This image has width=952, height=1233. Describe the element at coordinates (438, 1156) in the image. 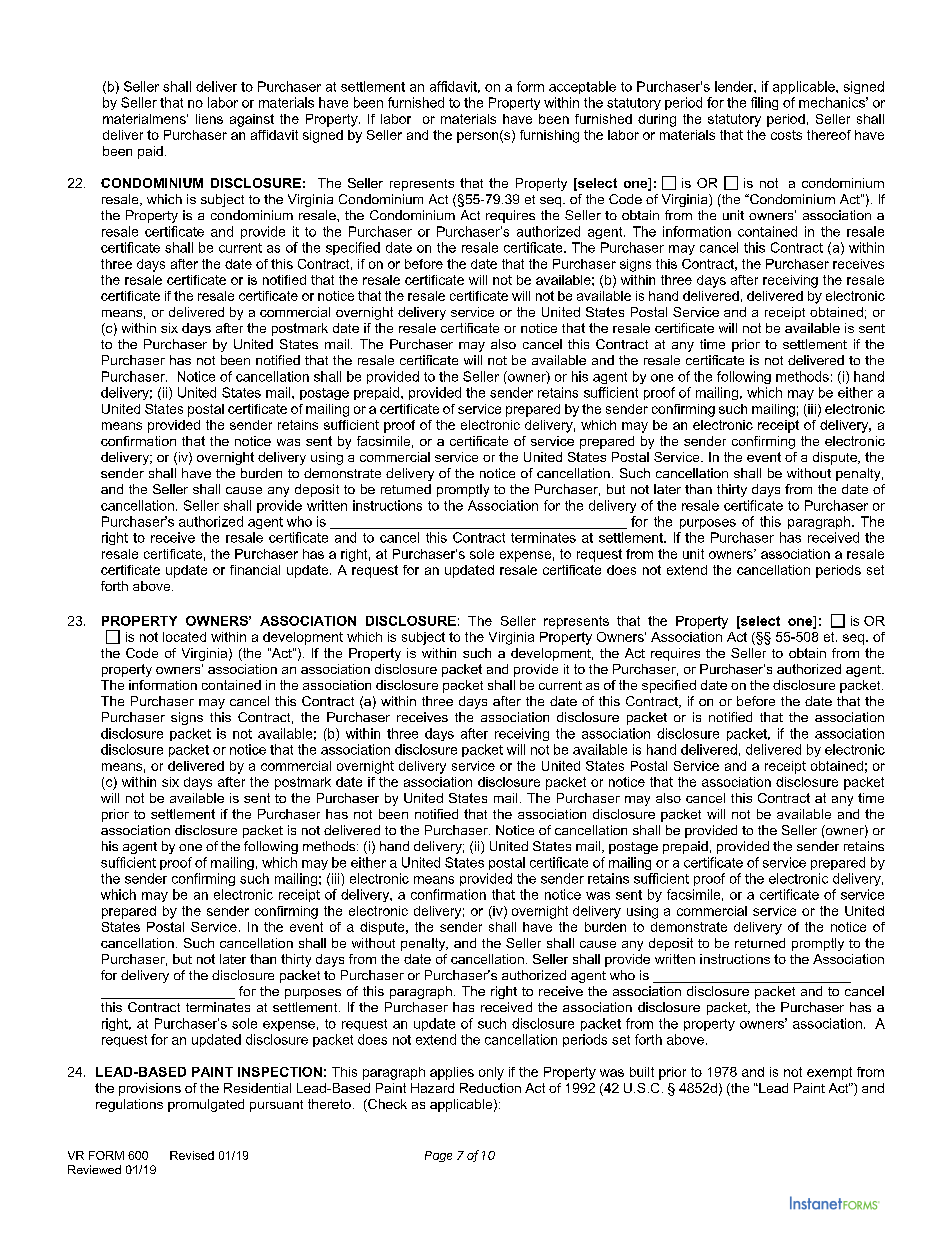

I see `Page` at that location.
